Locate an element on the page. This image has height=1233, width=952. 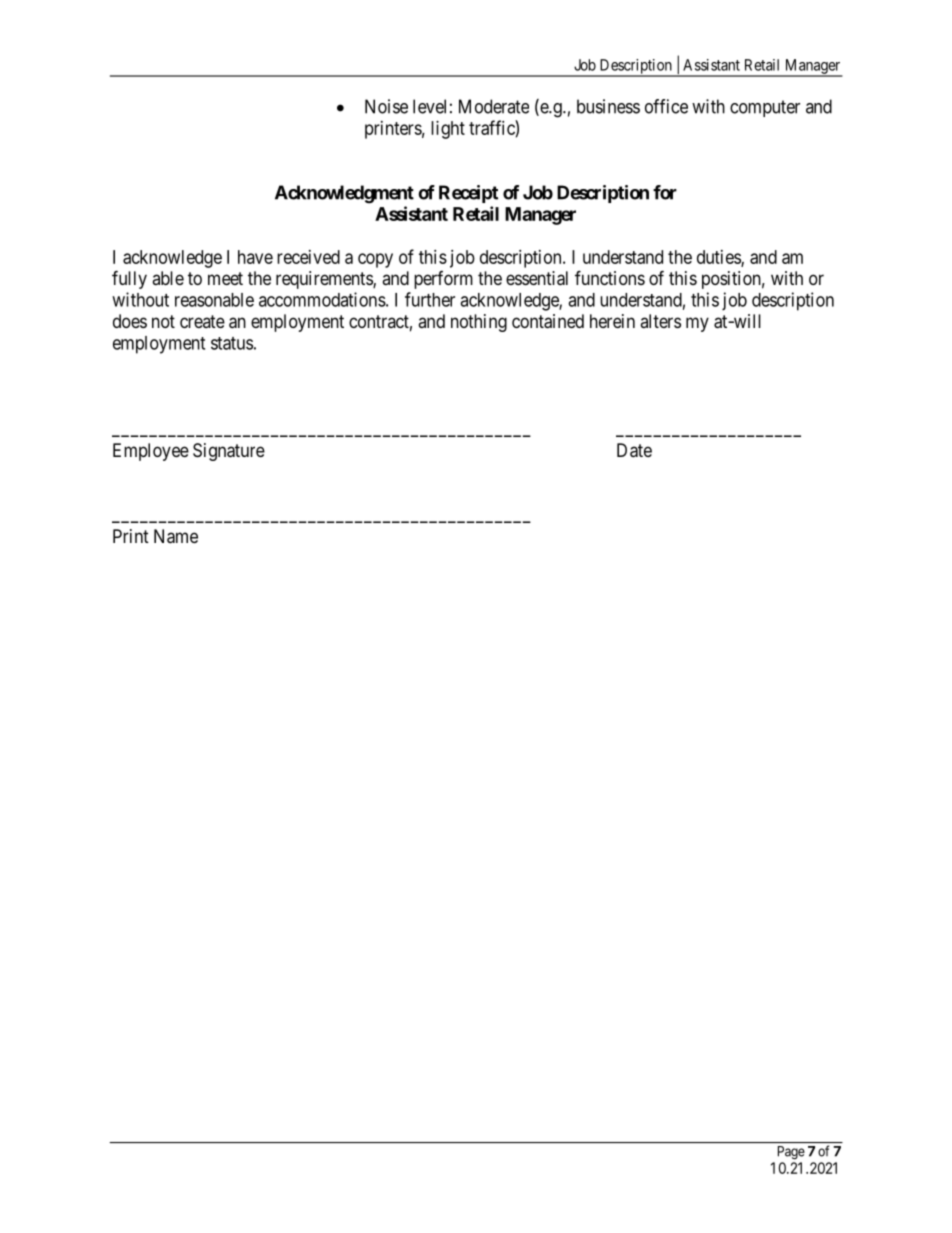
office is located at coordinates (666, 106).
